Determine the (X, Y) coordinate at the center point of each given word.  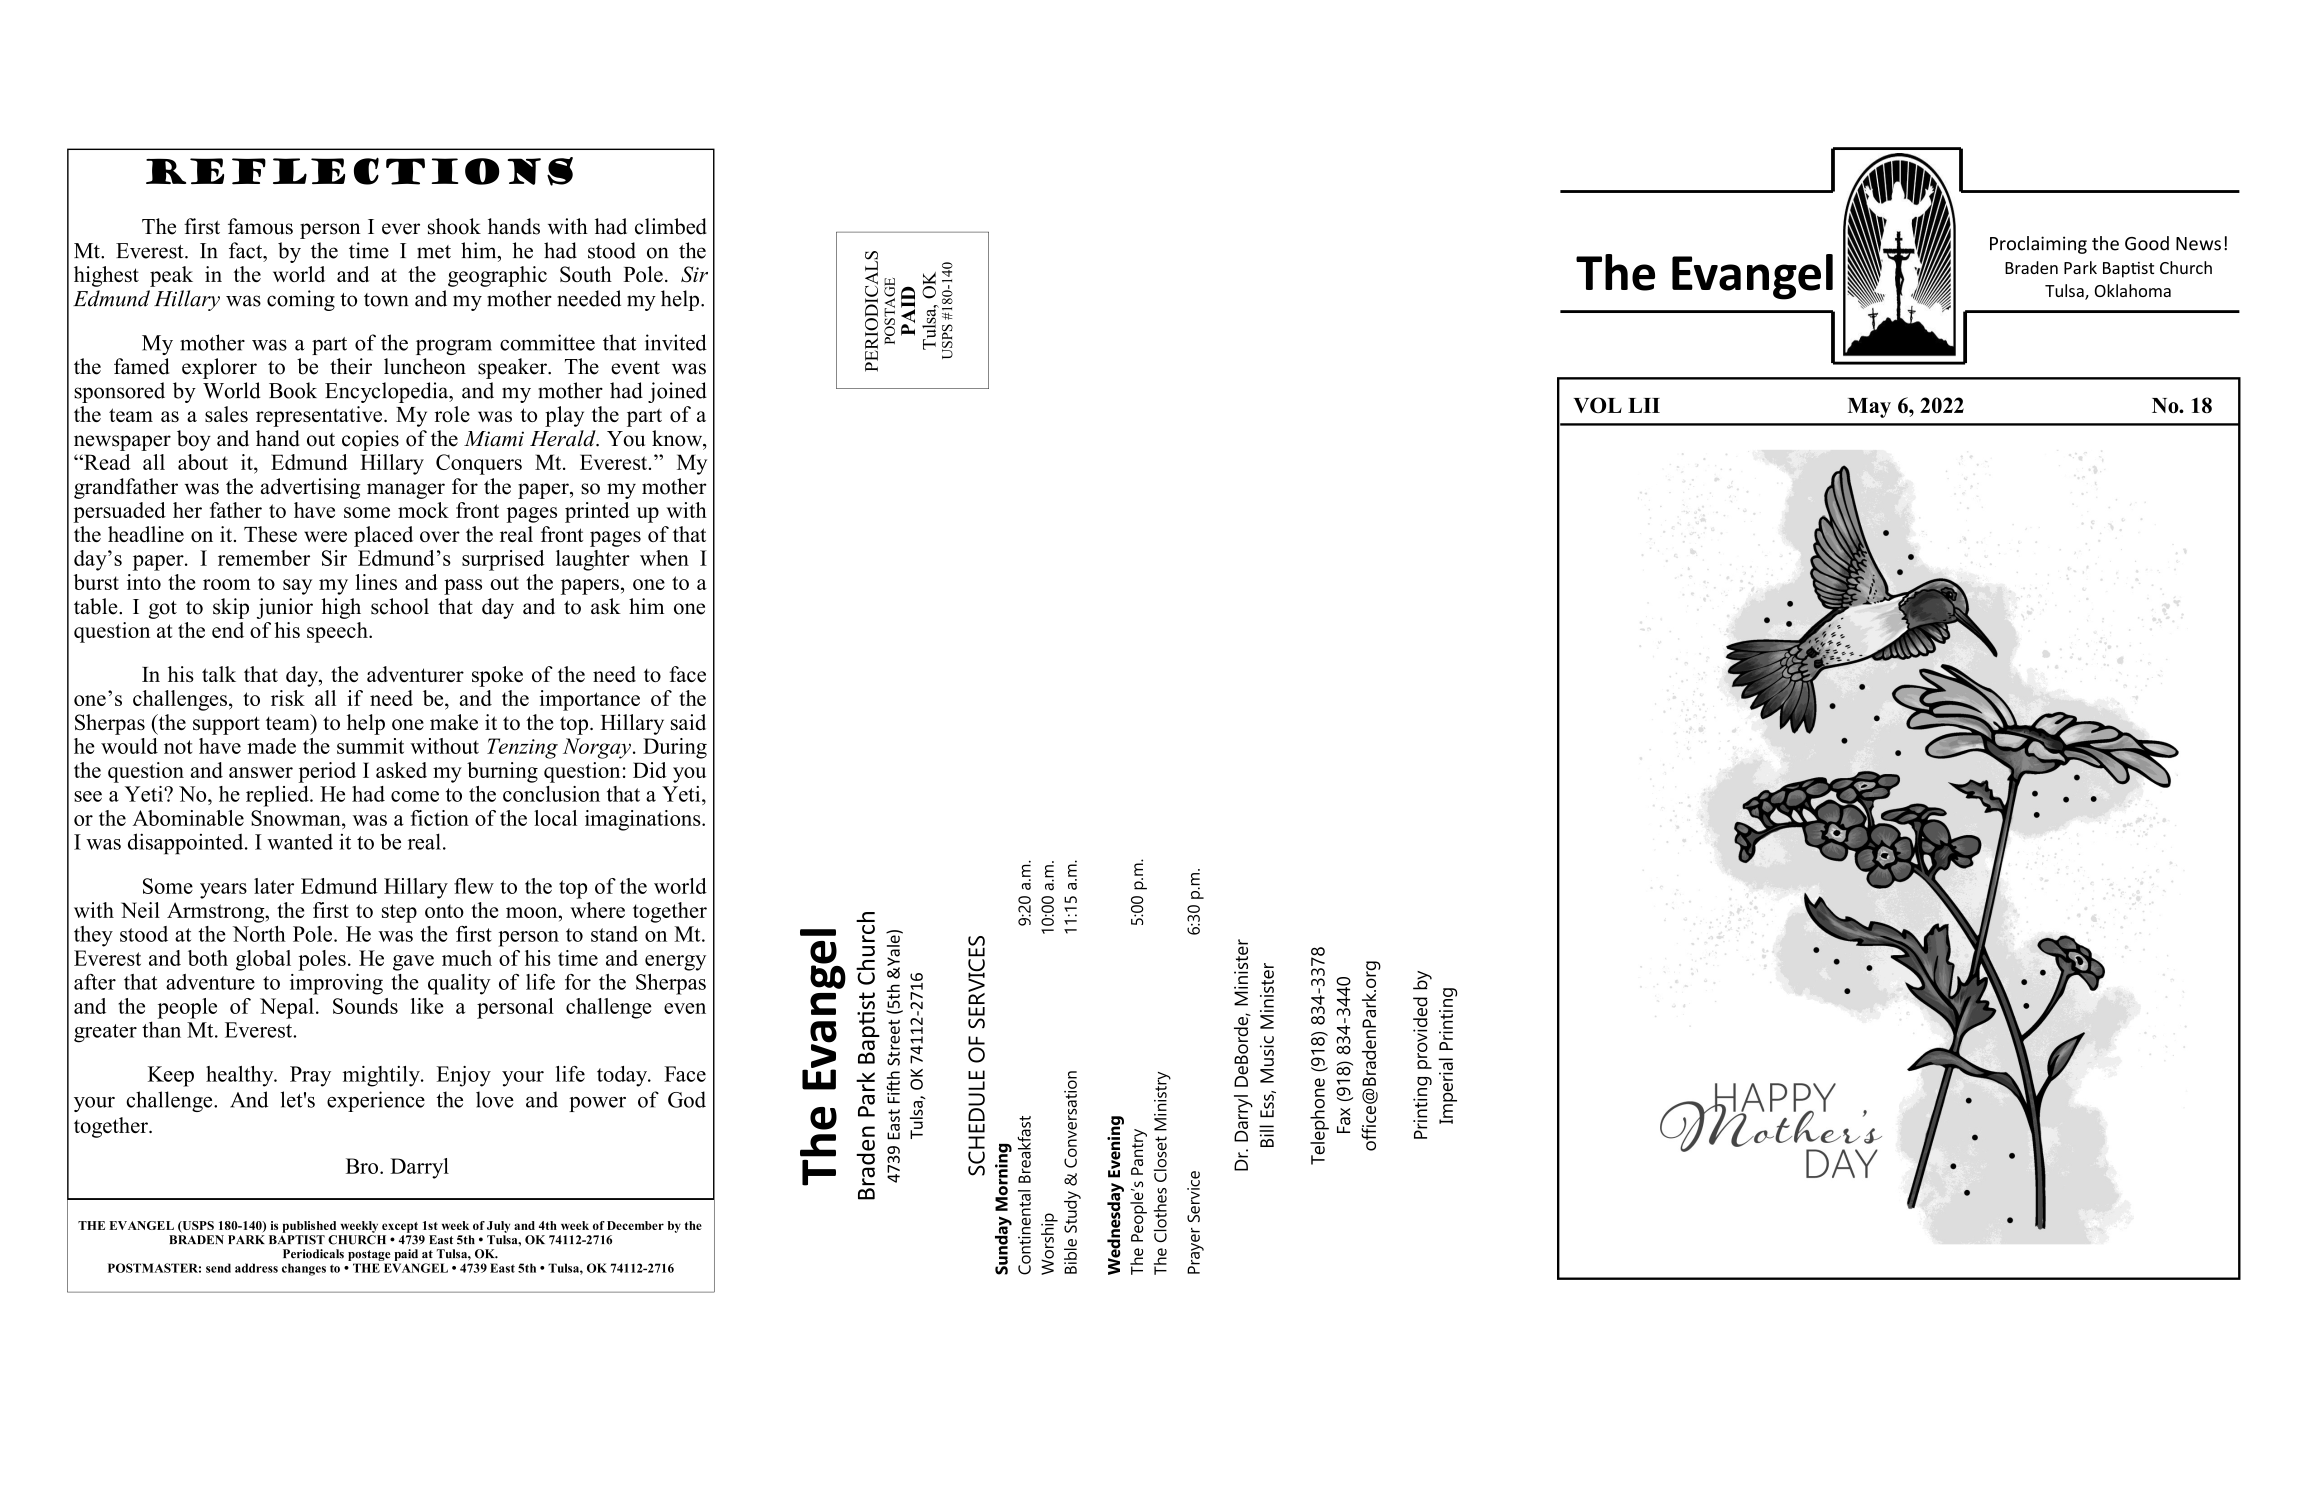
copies (370, 440)
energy (675, 963)
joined (677, 392)
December (635, 1225)
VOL (1597, 405)
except (400, 1227)
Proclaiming (2038, 245)
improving (336, 984)
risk (288, 698)
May (1869, 408)
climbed (671, 226)
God (687, 1099)
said (688, 722)
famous (260, 226)
